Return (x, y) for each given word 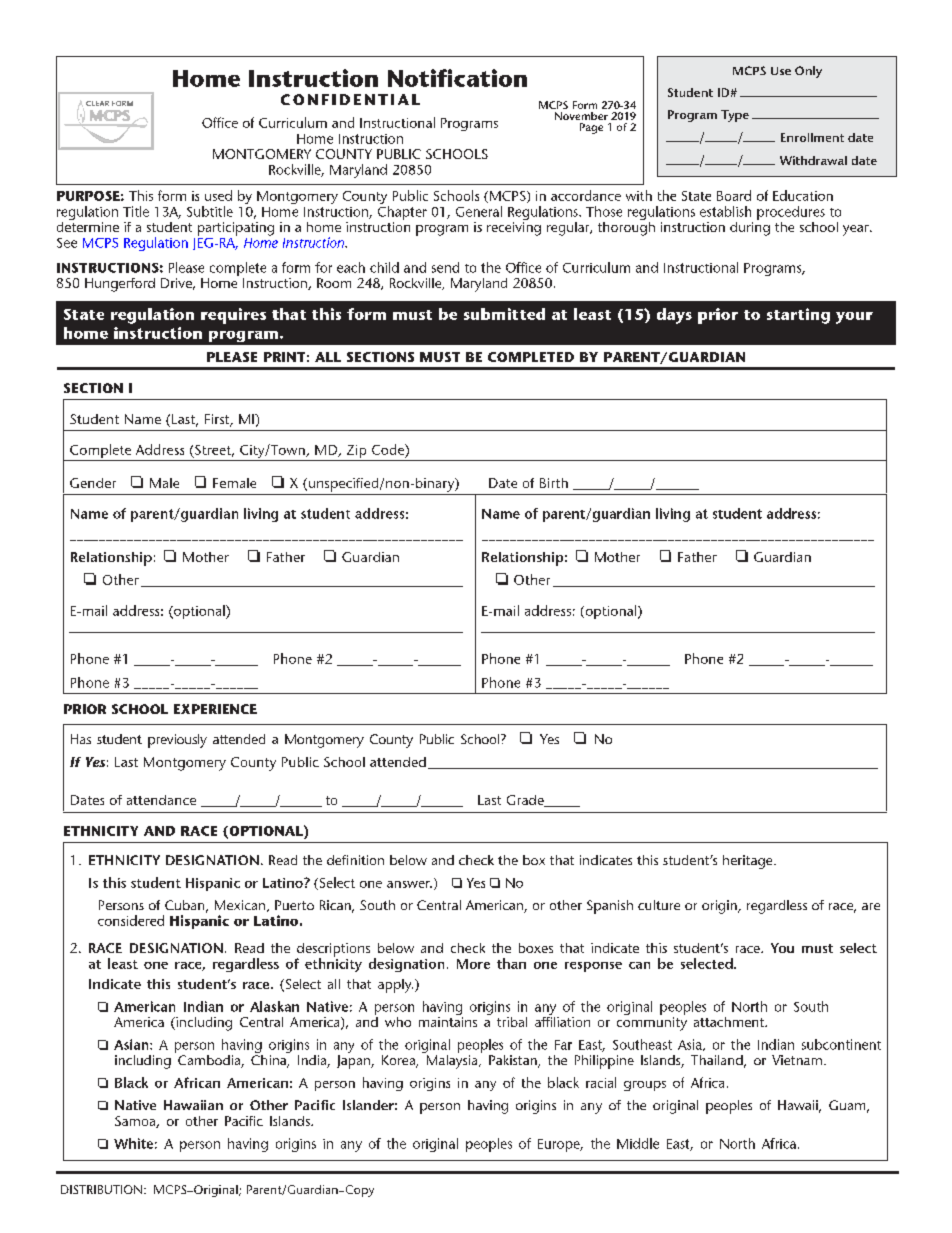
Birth (554, 483)
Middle (638, 1143)
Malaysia (452, 1060)
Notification (457, 78)
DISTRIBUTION (101, 1189)
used (218, 195)
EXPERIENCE (215, 709)
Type (735, 116)
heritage (749, 862)
